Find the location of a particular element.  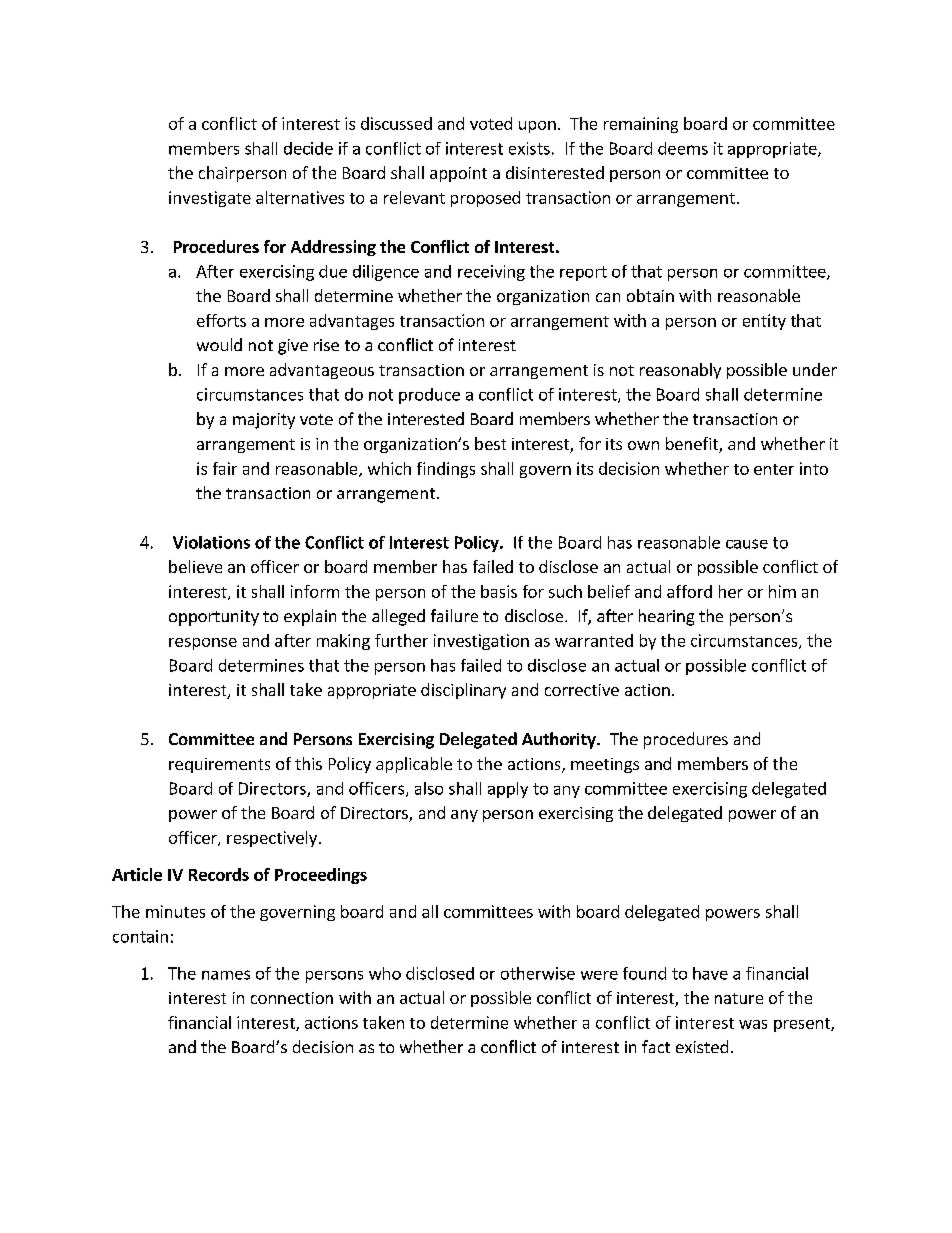

names is located at coordinates (226, 975).
